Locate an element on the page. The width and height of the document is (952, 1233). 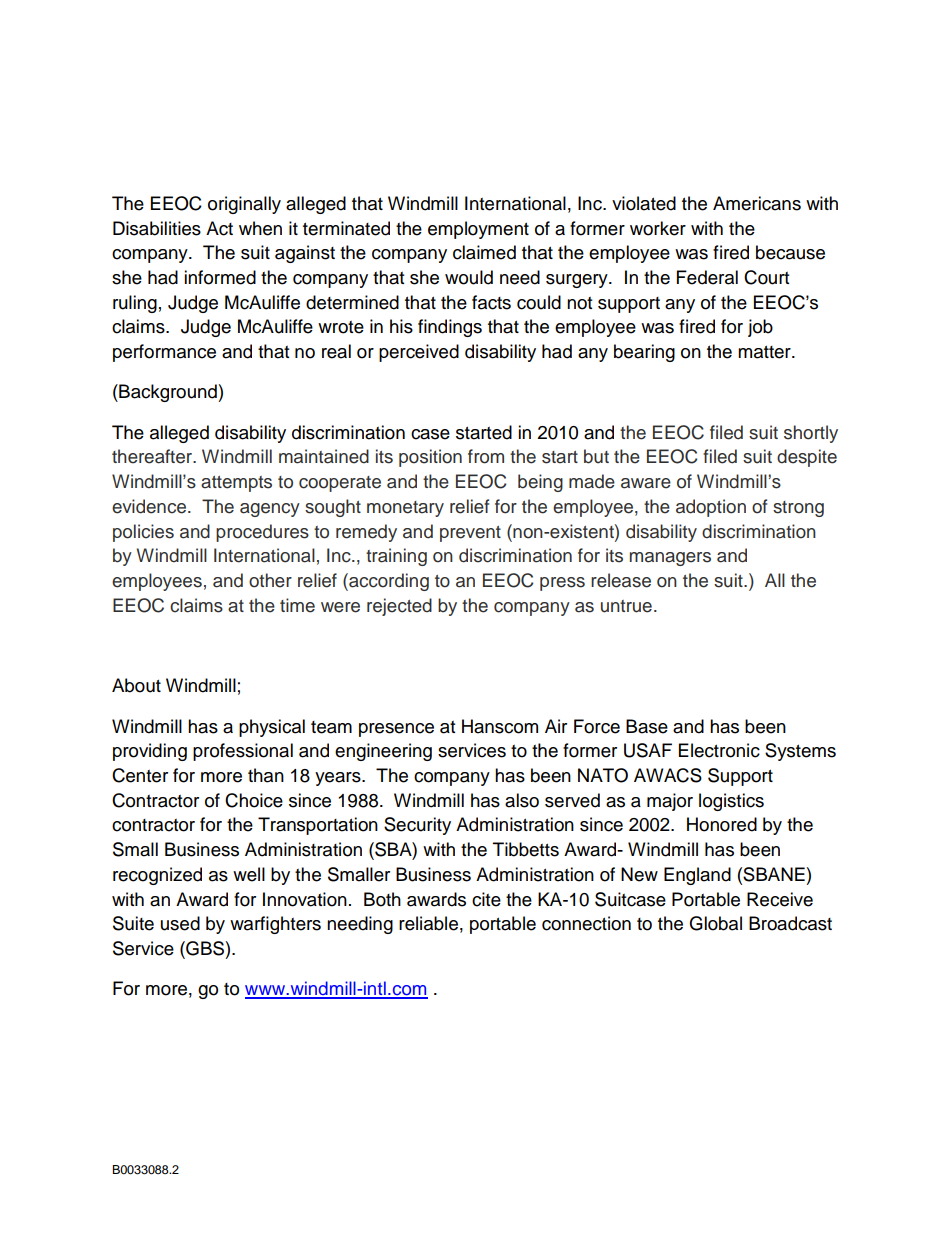
from is located at coordinates (486, 456).
